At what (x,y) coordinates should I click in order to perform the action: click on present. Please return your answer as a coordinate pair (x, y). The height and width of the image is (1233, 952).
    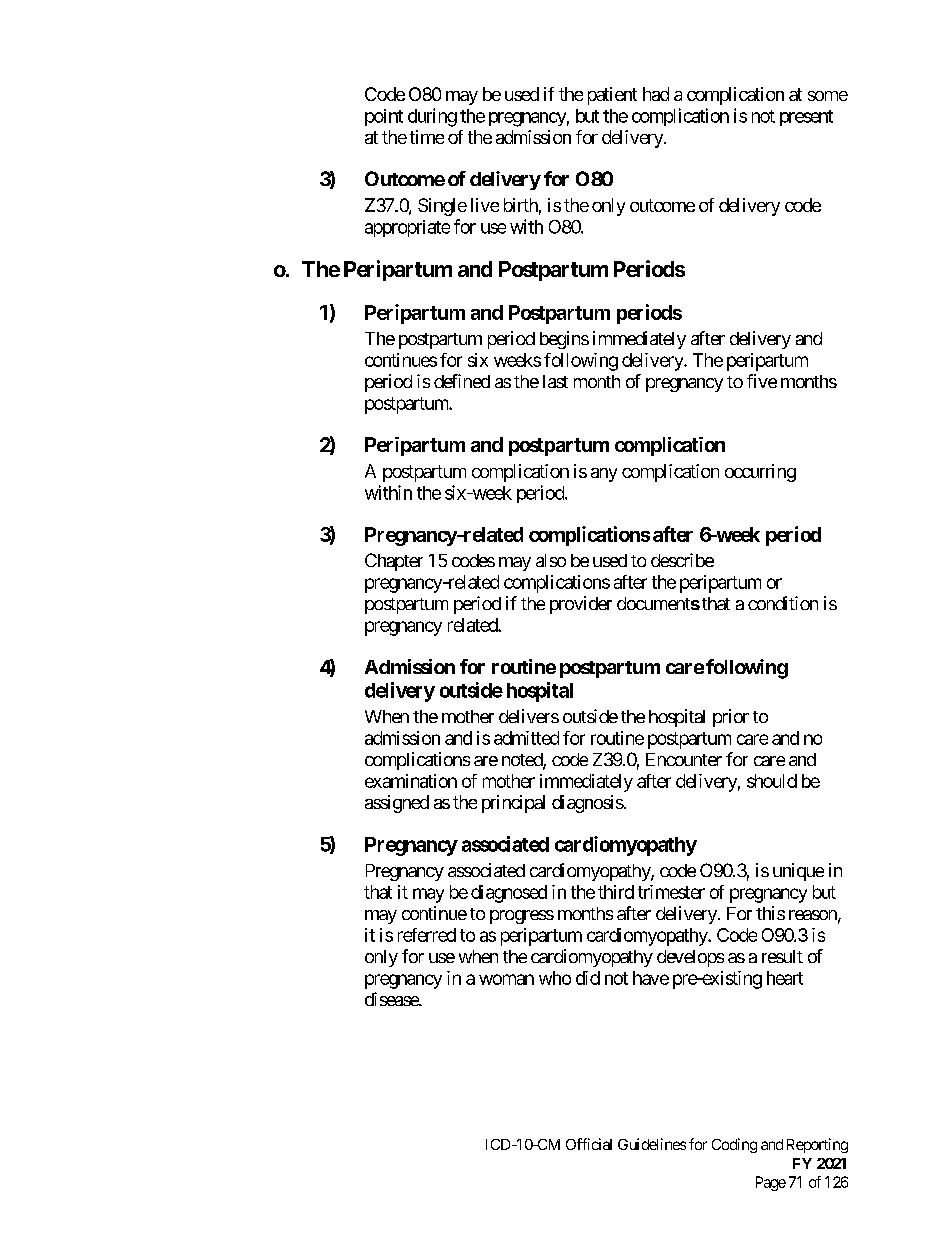
    Looking at the image, I should click on (806, 118).
